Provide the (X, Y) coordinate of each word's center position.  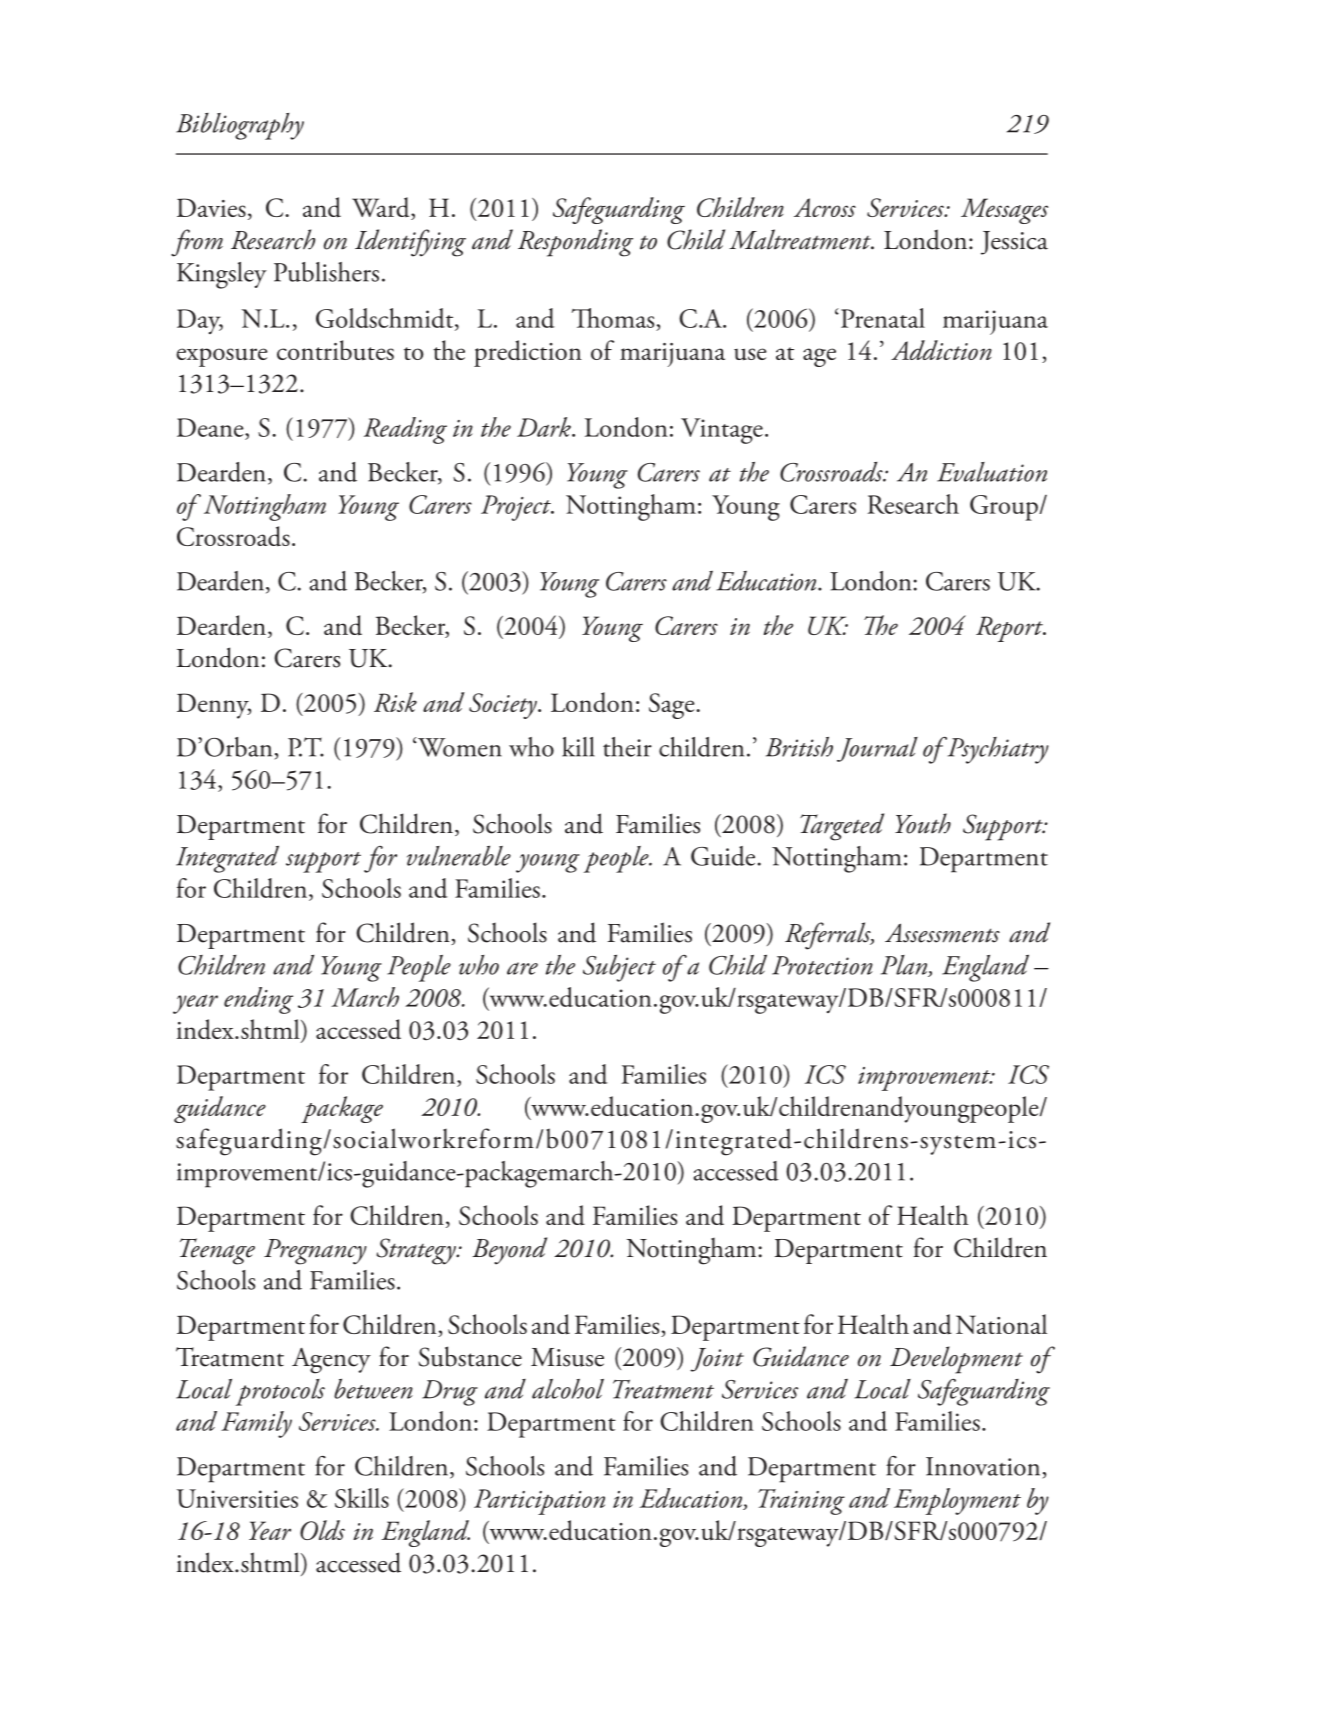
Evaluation (992, 472)
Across (825, 207)
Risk (395, 702)
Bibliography (240, 126)
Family (256, 1424)
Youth (923, 823)
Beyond (509, 1251)
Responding (575, 243)
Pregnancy (315, 1252)
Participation (539, 1502)
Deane (211, 427)
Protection (822, 965)
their (627, 747)
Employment (957, 1501)
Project (517, 508)
